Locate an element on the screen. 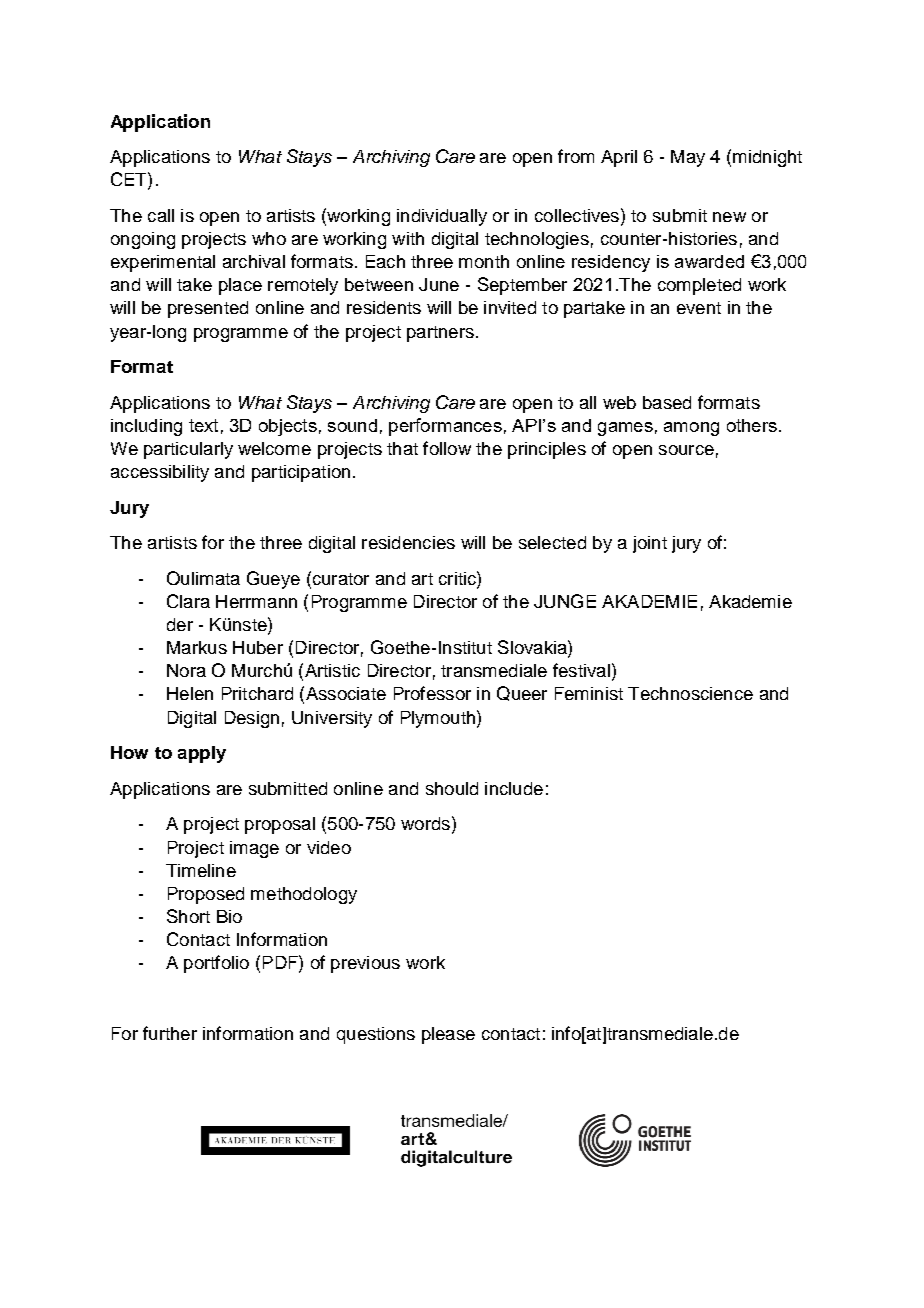 This screenshot has height=1308, width=924. please is located at coordinates (448, 1035).
